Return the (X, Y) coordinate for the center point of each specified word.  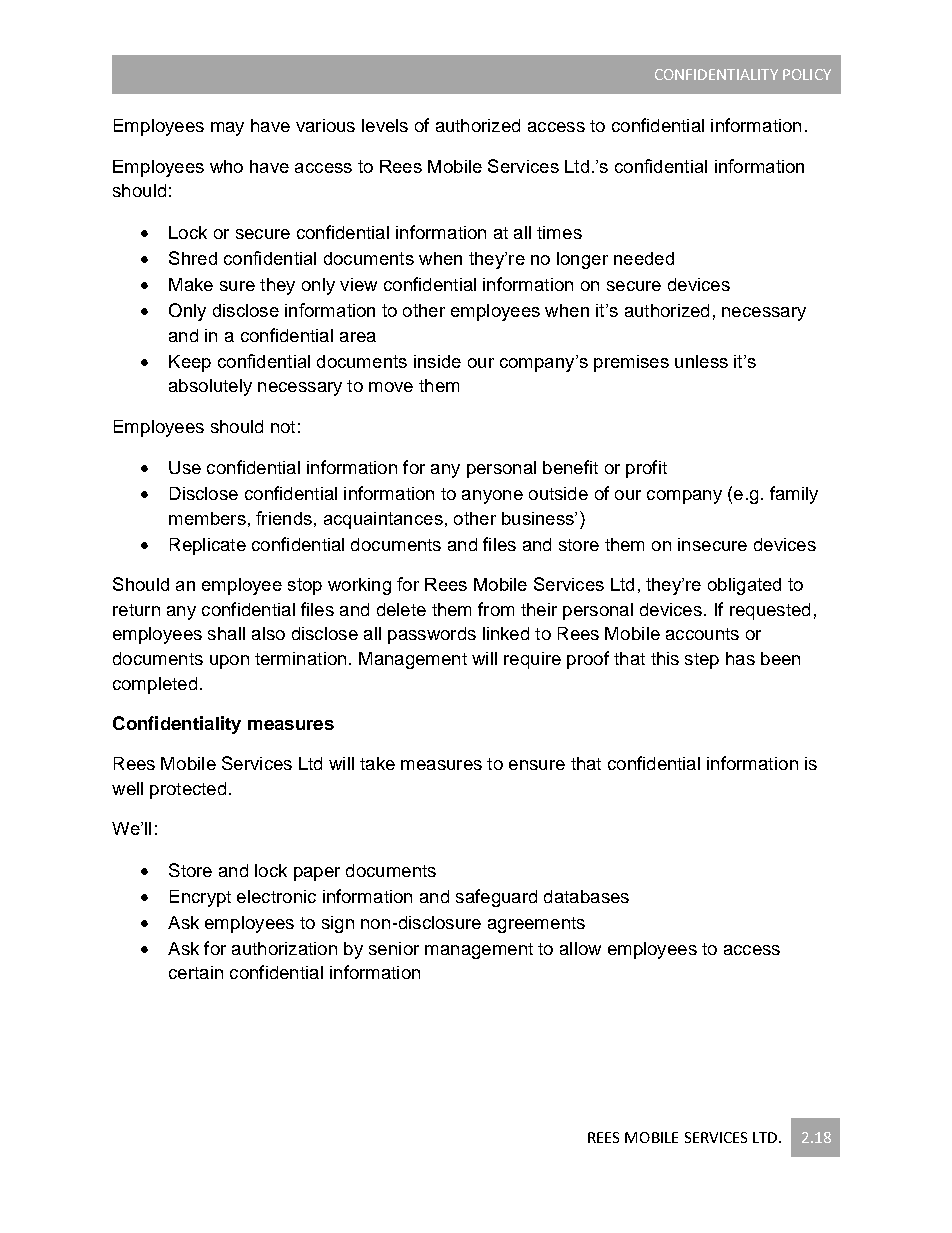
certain (196, 972)
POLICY (807, 74)
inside (437, 361)
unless (701, 361)
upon (229, 662)
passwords (432, 635)
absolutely (210, 387)
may (227, 129)
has (740, 658)
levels (385, 125)
